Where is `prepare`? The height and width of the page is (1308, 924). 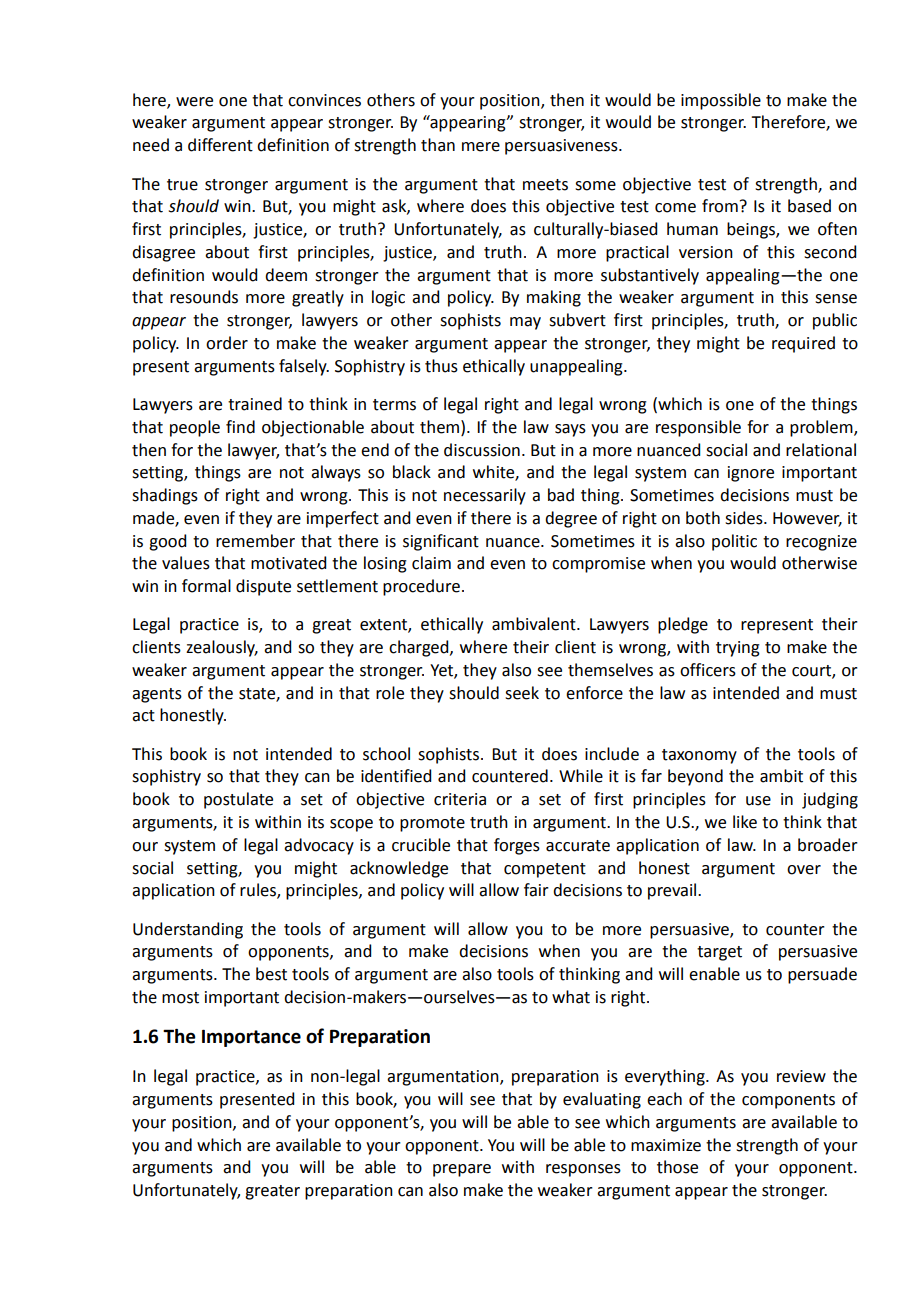
prepare is located at coordinates (462, 1170).
